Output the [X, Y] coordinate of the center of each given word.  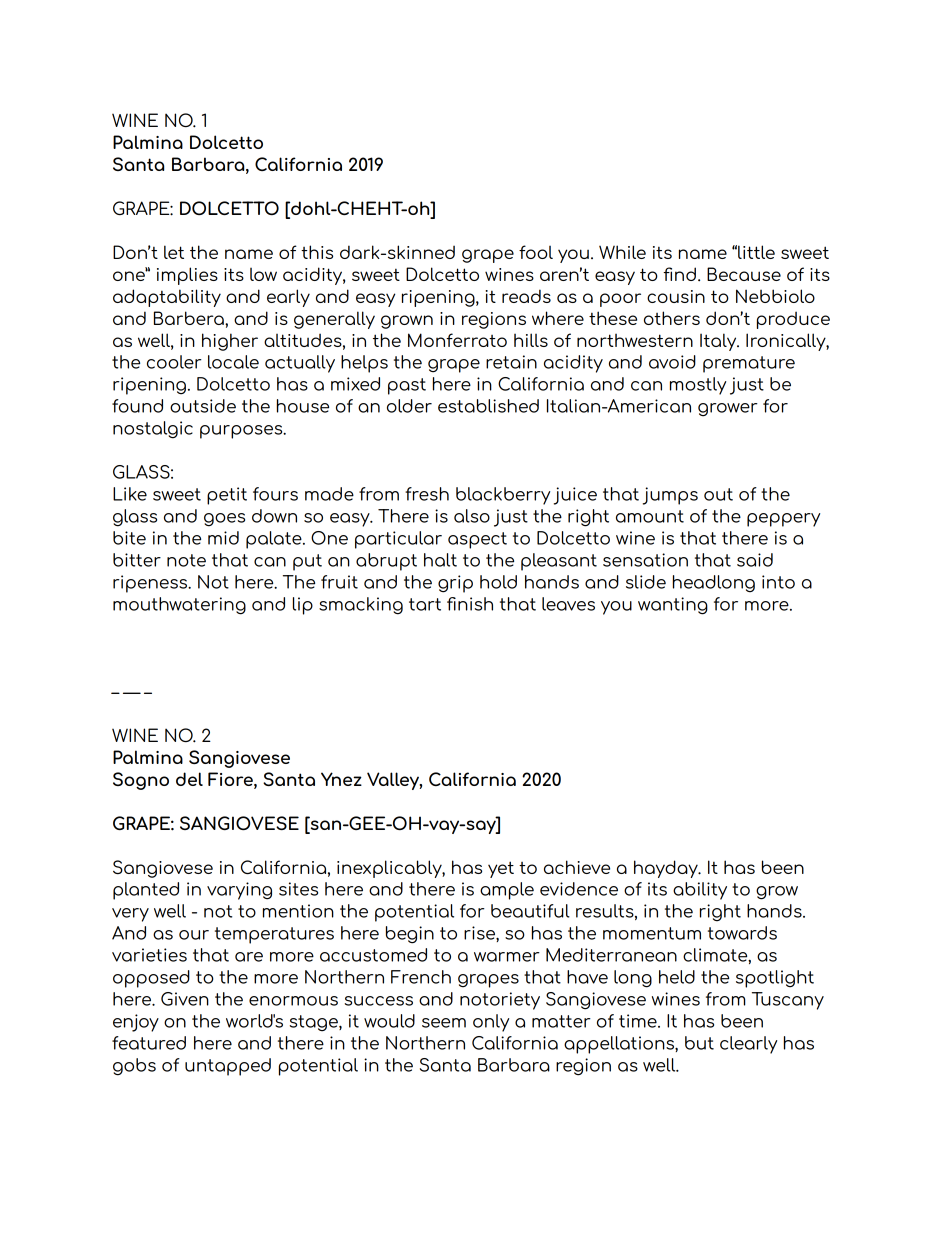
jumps [670, 496]
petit [227, 496]
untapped [228, 1067]
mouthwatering [179, 606]
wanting [673, 606]
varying [239, 891]
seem [444, 1023]
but [699, 1043]
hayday [667, 869]
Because [744, 274]
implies [187, 276]
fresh [427, 494]
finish [470, 604]
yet [501, 869]
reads [526, 296]
